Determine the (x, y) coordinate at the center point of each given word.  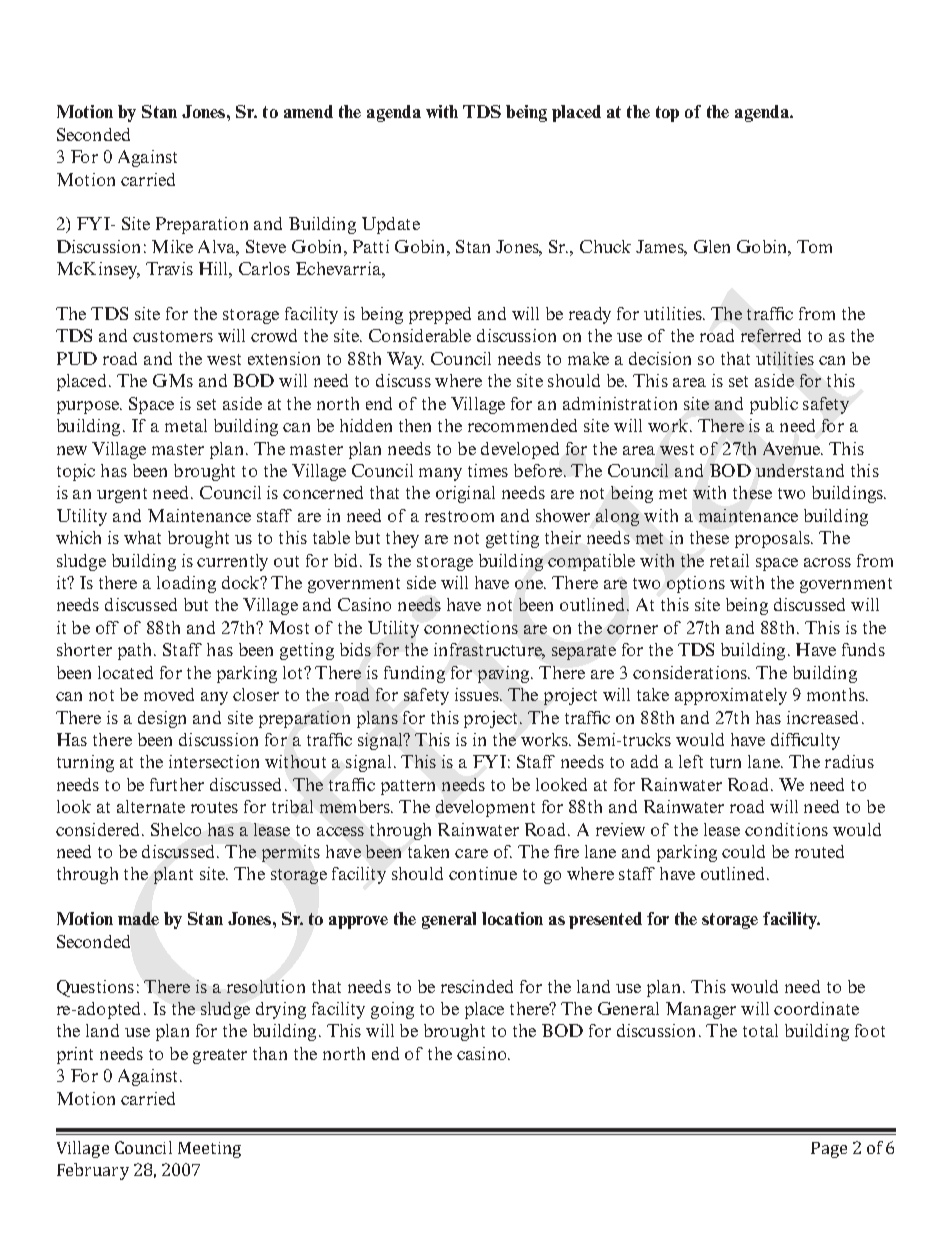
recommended (522, 425)
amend (308, 111)
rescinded (477, 986)
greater (220, 1056)
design (162, 719)
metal (186, 425)
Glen (712, 246)
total (760, 1030)
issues (478, 694)
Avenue (793, 448)
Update (391, 225)
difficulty (805, 741)
